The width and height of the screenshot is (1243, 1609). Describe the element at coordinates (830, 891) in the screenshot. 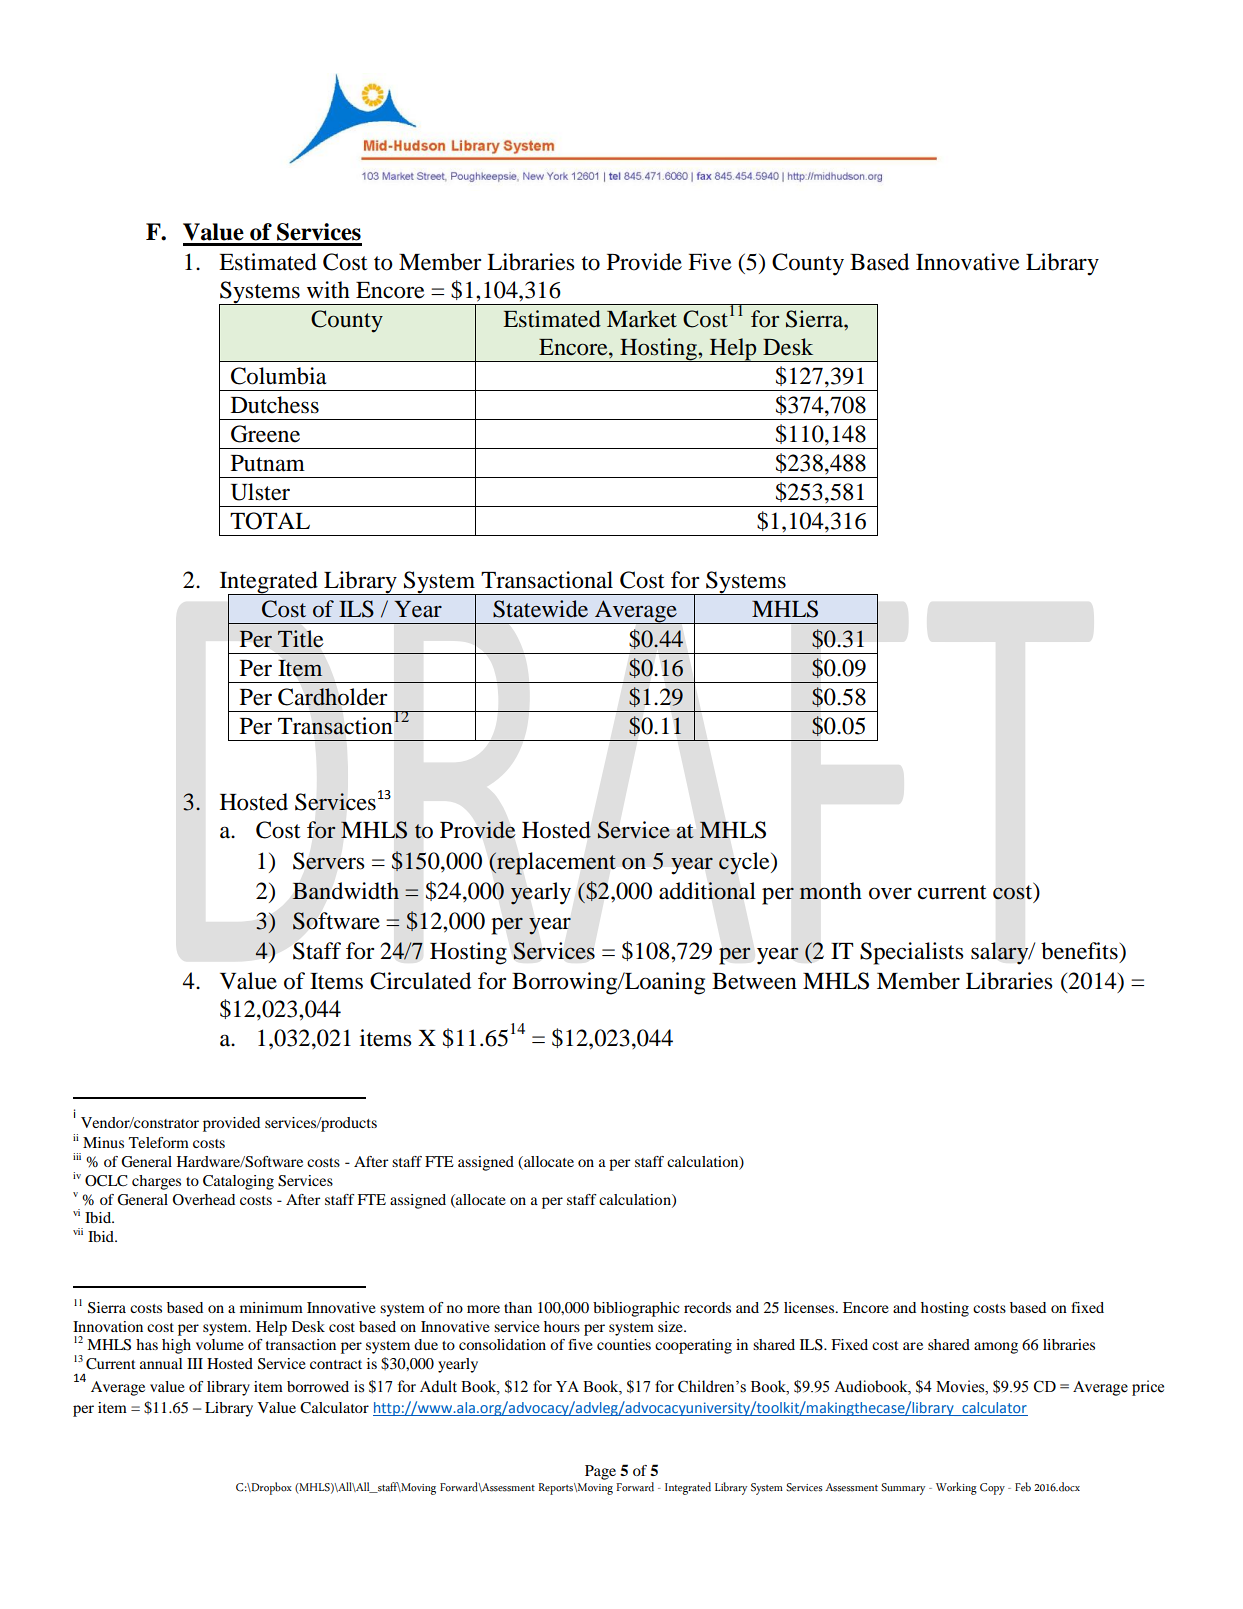

I see `month` at that location.
